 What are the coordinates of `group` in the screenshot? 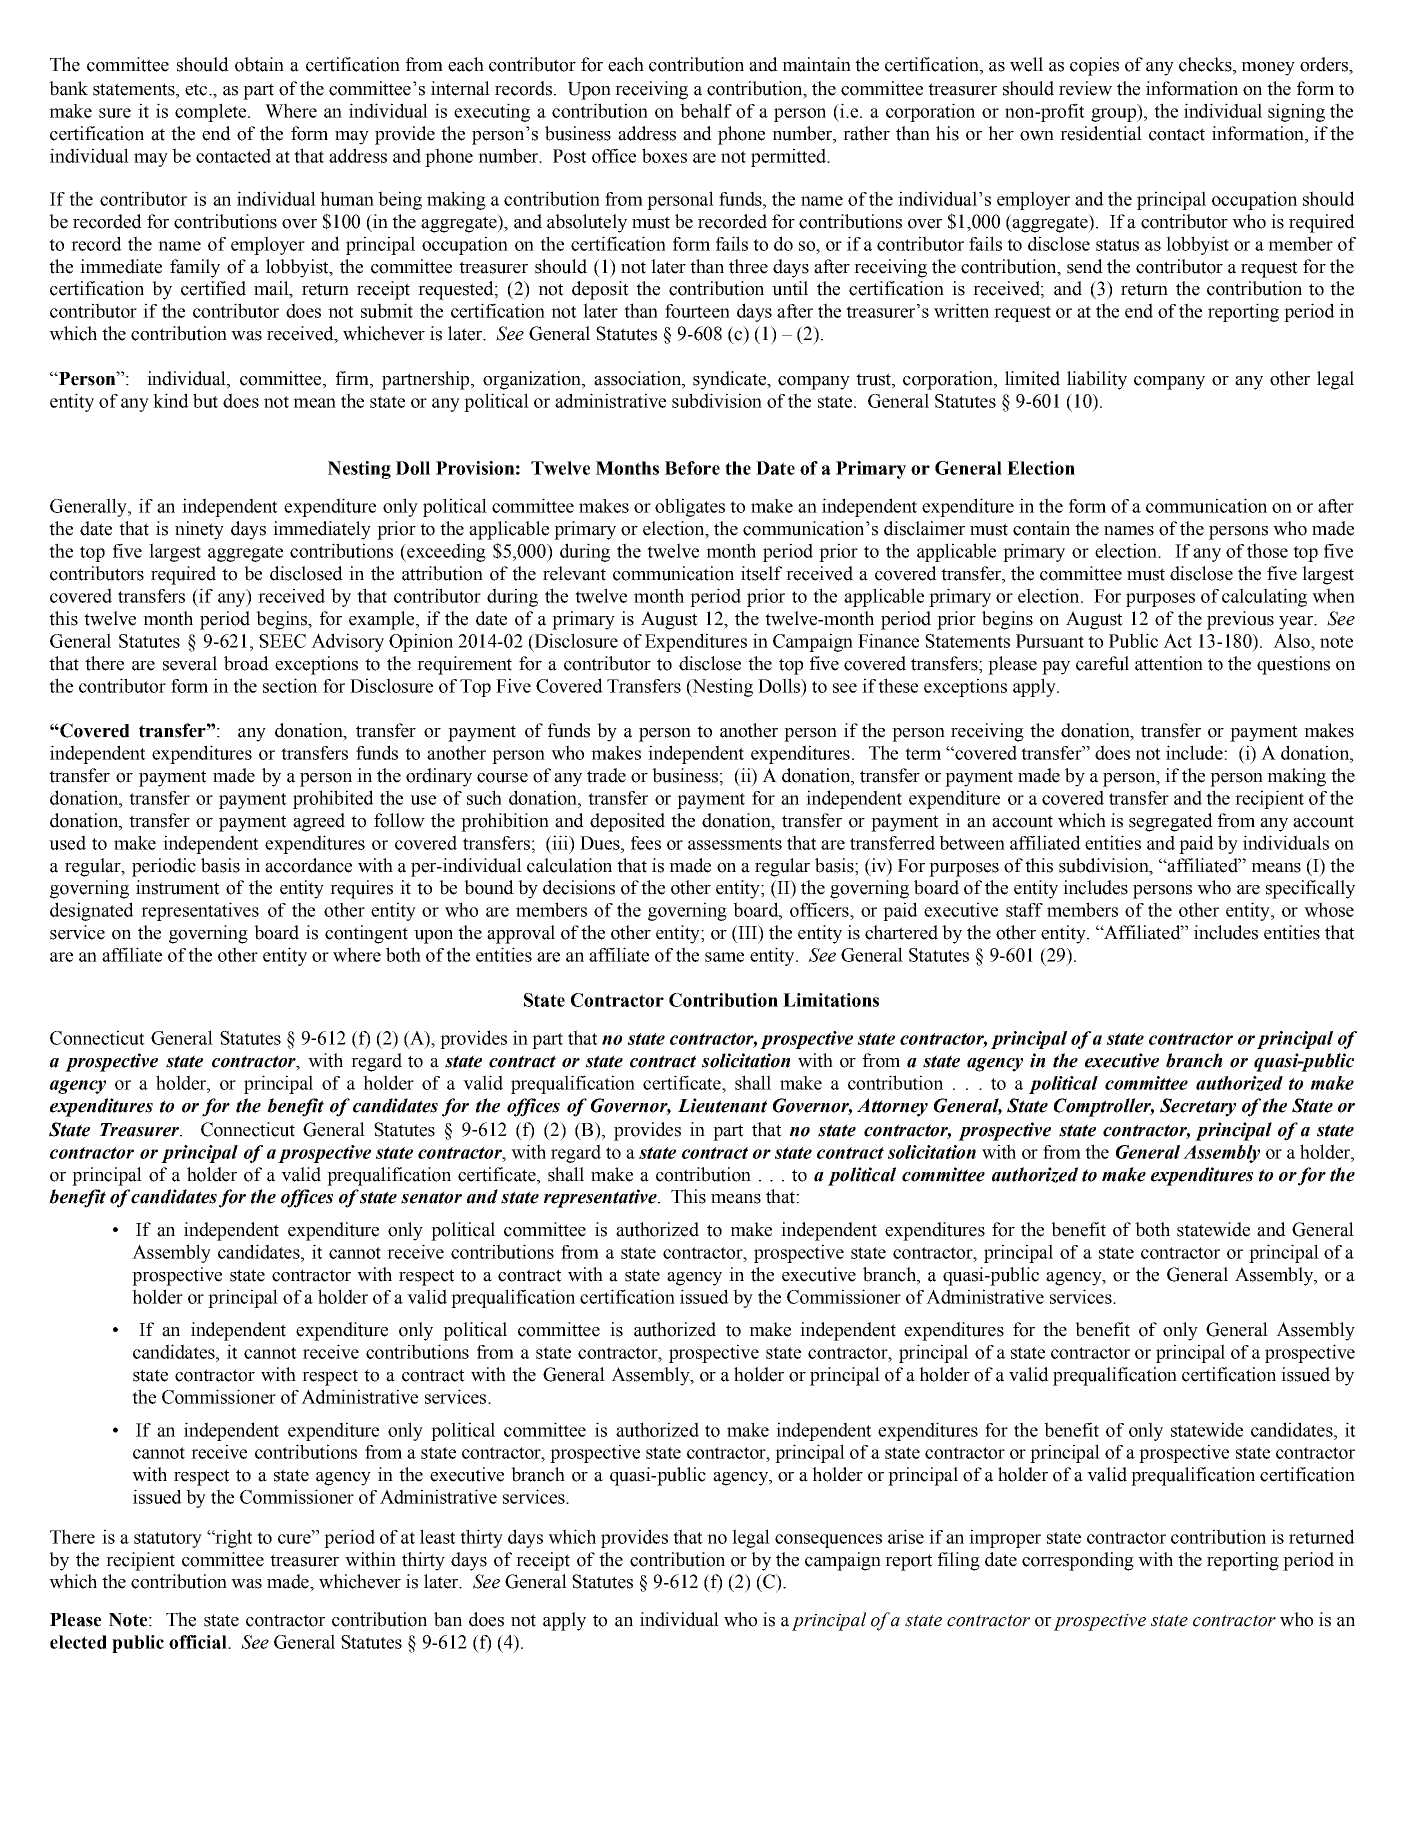 It's located at (1114, 115).
